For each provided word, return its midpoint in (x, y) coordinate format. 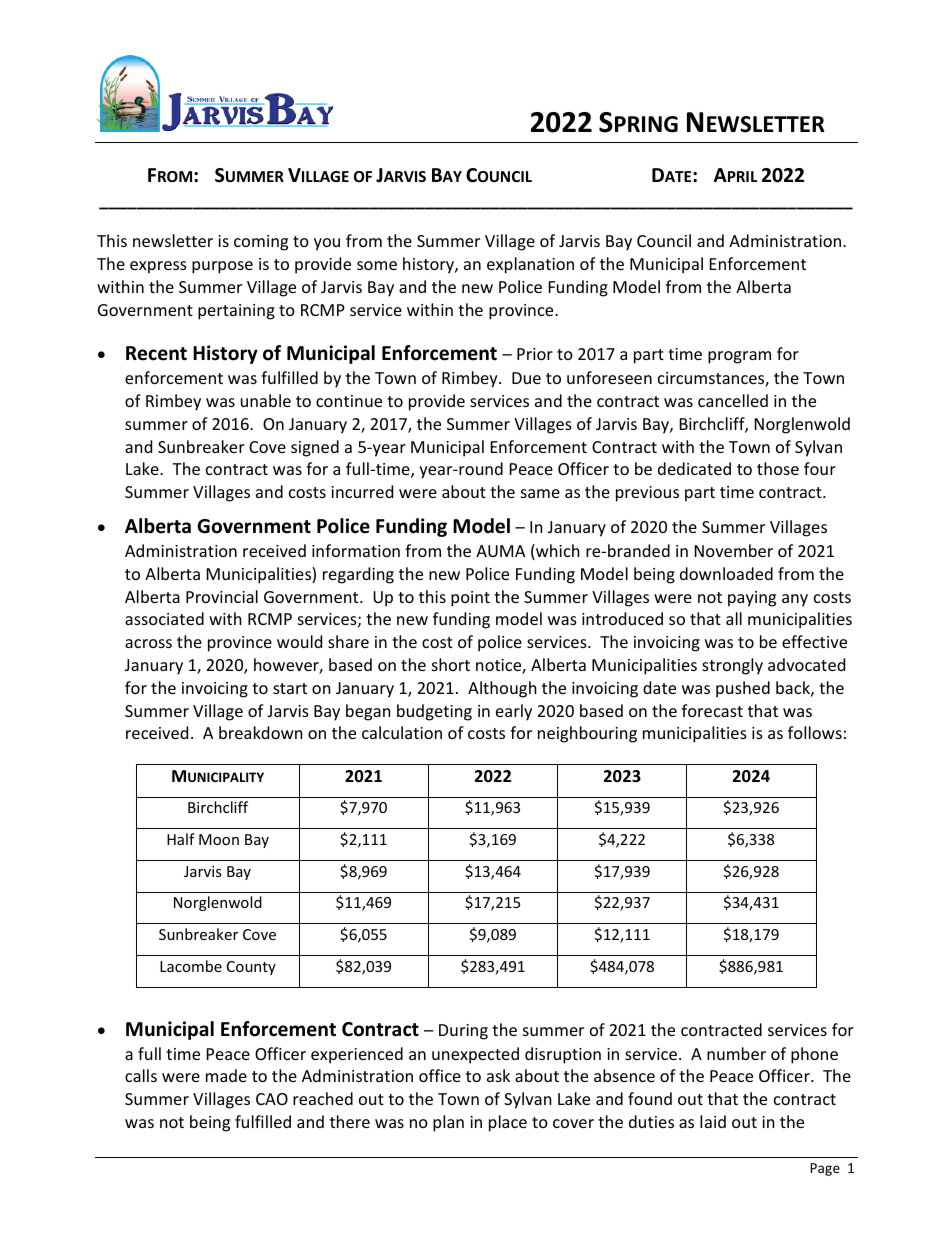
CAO (272, 1099)
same (540, 493)
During (463, 1032)
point (470, 599)
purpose (222, 267)
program (739, 357)
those (778, 468)
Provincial (222, 596)
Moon (219, 839)
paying (752, 599)
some (377, 265)
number (736, 1053)
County (251, 968)
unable (266, 400)
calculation (402, 732)
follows (815, 732)
